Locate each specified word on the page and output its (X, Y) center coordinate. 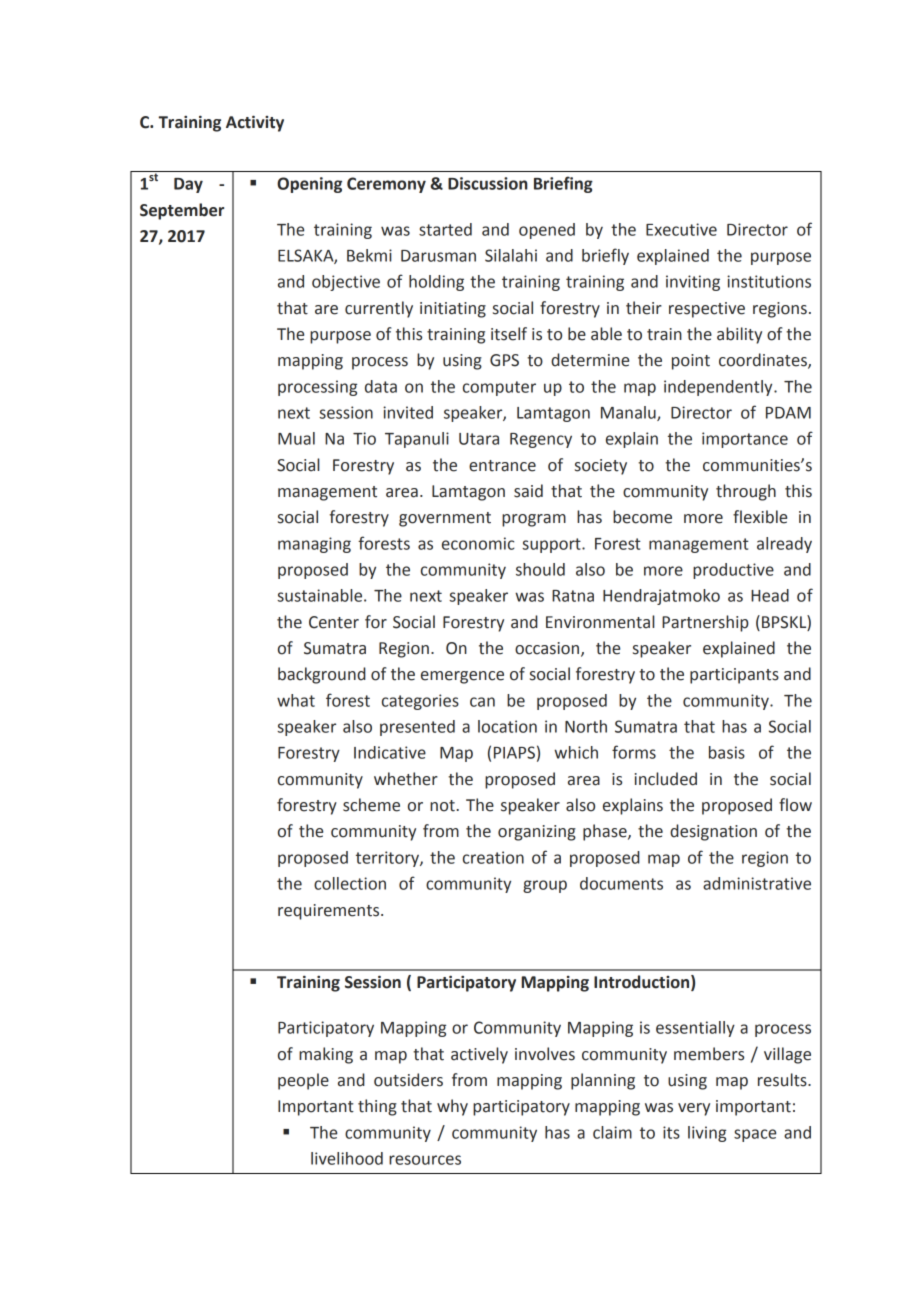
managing (314, 545)
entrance (502, 466)
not (442, 806)
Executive (681, 229)
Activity (255, 123)
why (452, 1107)
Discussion (488, 183)
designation (713, 832)
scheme (371, 805)
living (707, 1134)
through (746, 492)
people (303, 1081)
